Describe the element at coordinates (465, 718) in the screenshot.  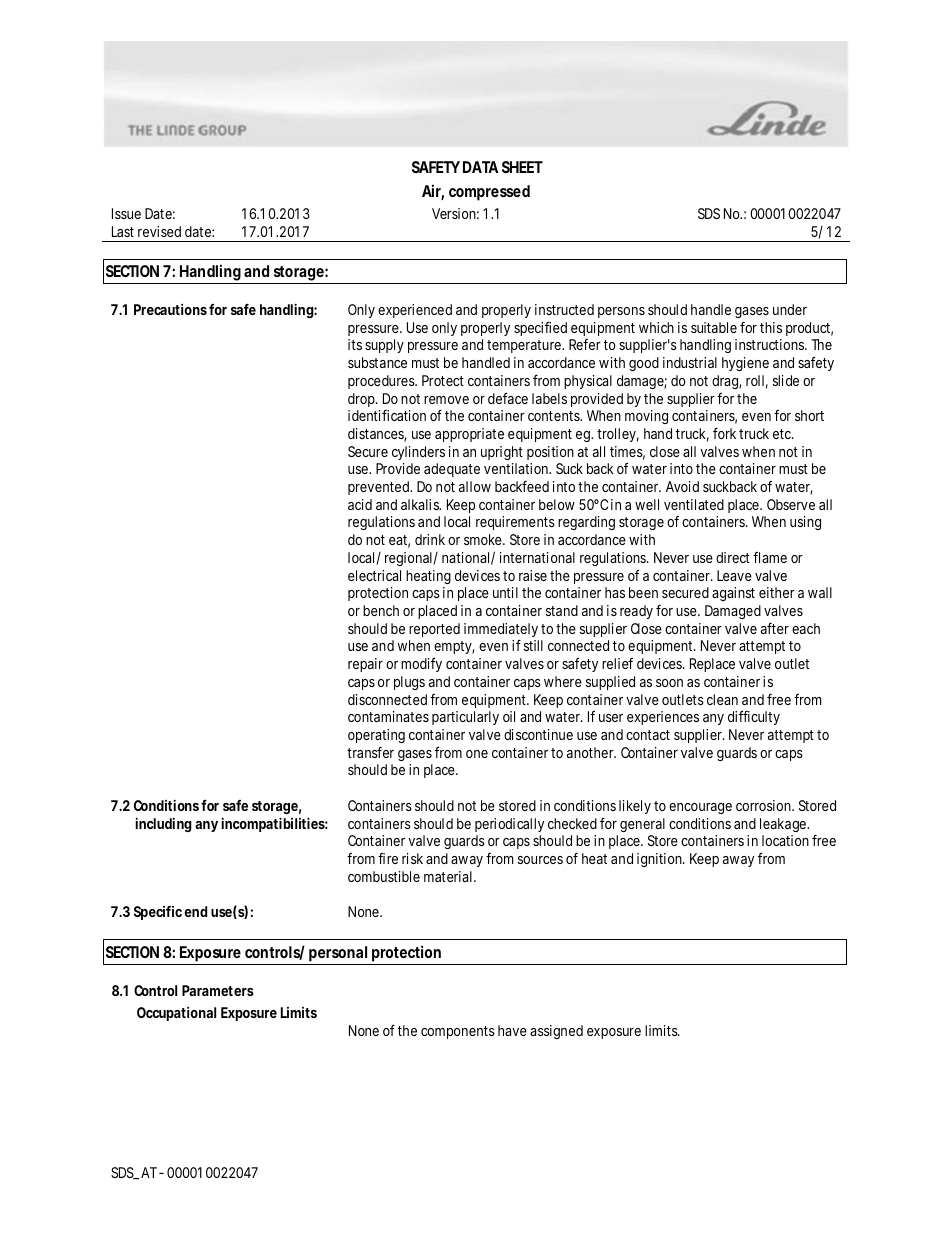
I see `particularly` at that location.
